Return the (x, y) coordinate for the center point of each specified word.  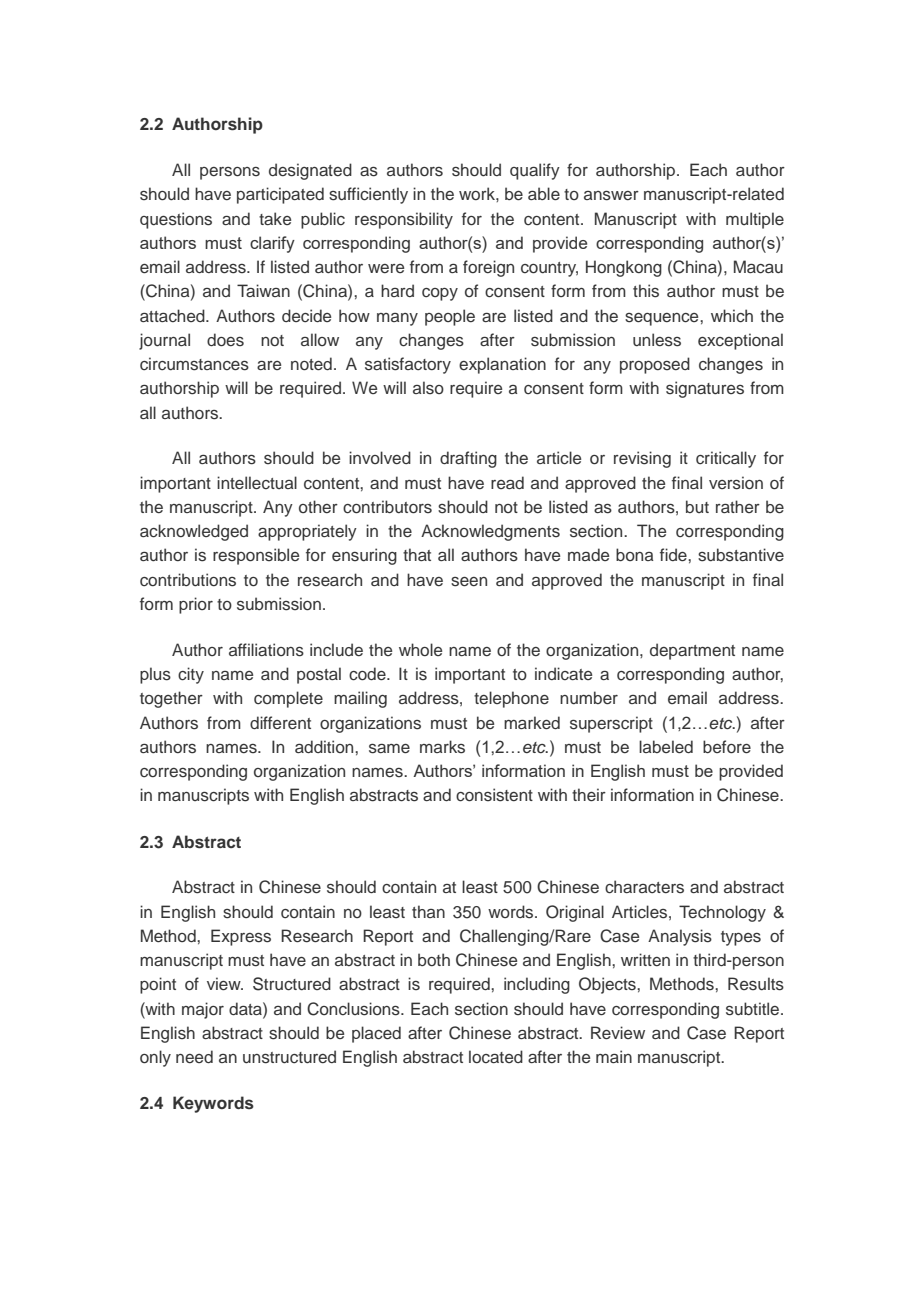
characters (644, 887)
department (692, 651)
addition (325, 746)
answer (611, 196)
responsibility (404, 220)
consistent (494, 795)
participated (280, 195)
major (203, 1010)
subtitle (754, 1009)
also (428, 387)
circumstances (194, 364)
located (496, 1056)
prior (196, 605)
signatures (705, 389)
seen (469, 582)
